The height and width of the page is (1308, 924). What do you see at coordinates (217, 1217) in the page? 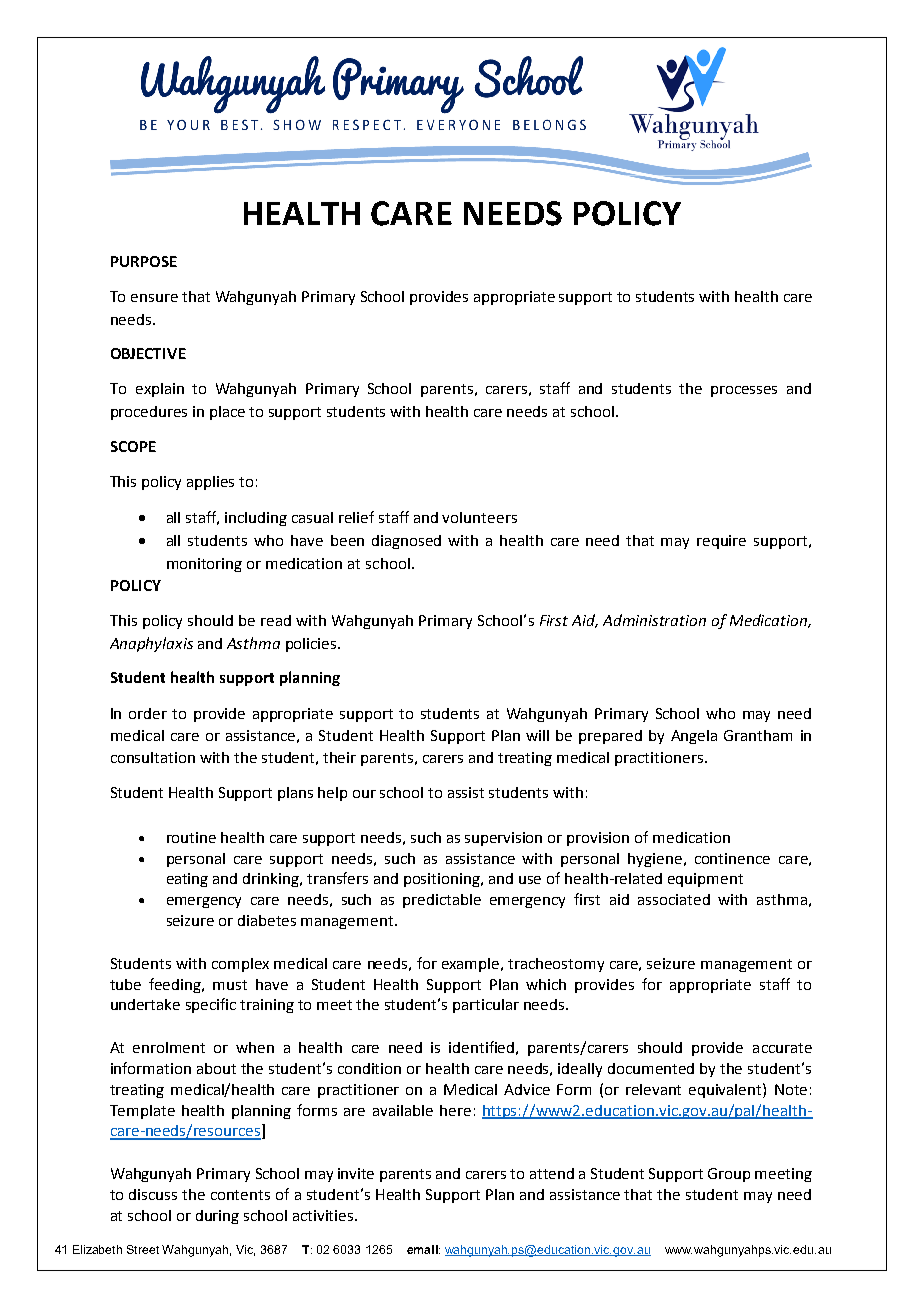
I see `during` at bounding box center [217, 1217].
